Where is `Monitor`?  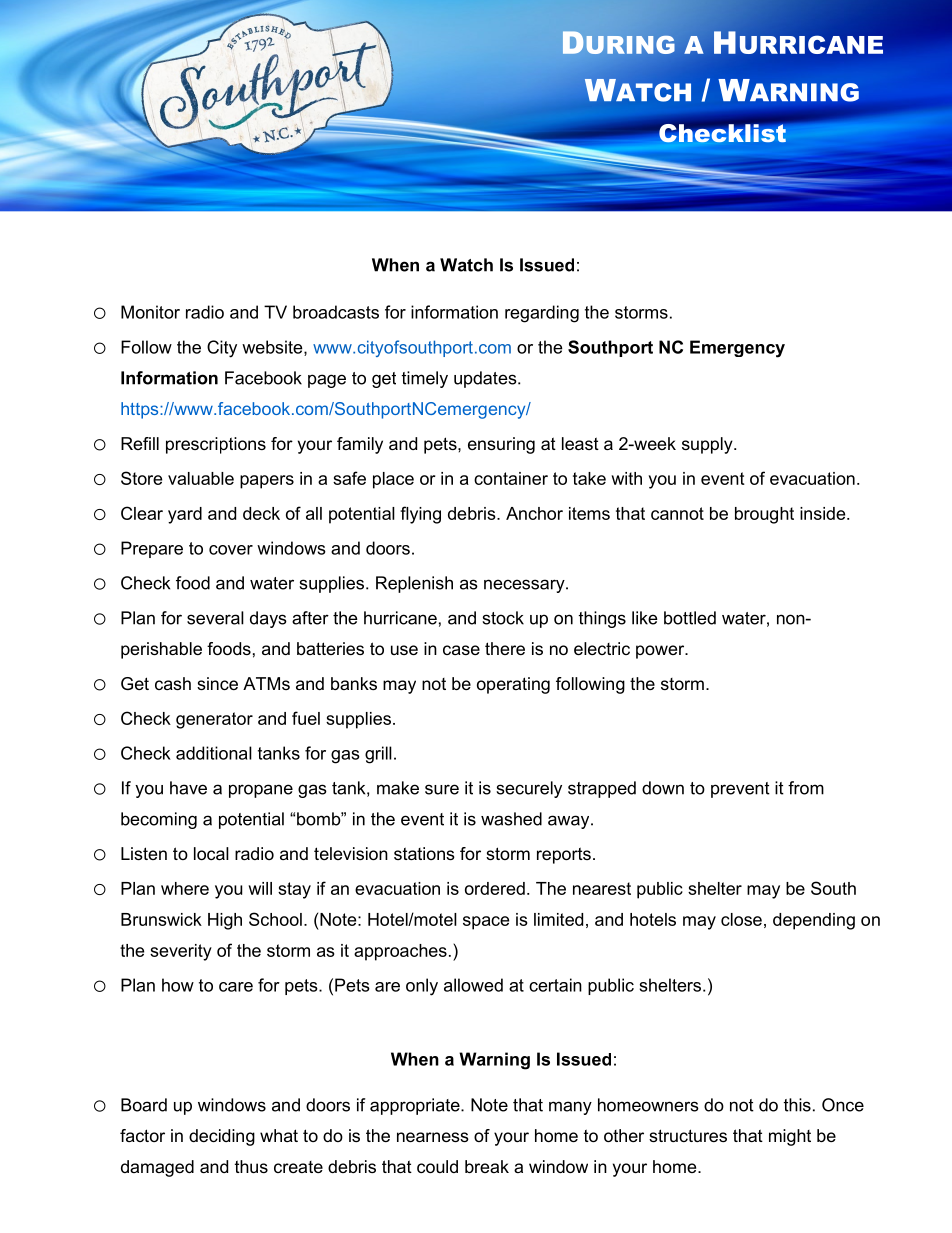 Monitor is located at coordinates (150, 312).
